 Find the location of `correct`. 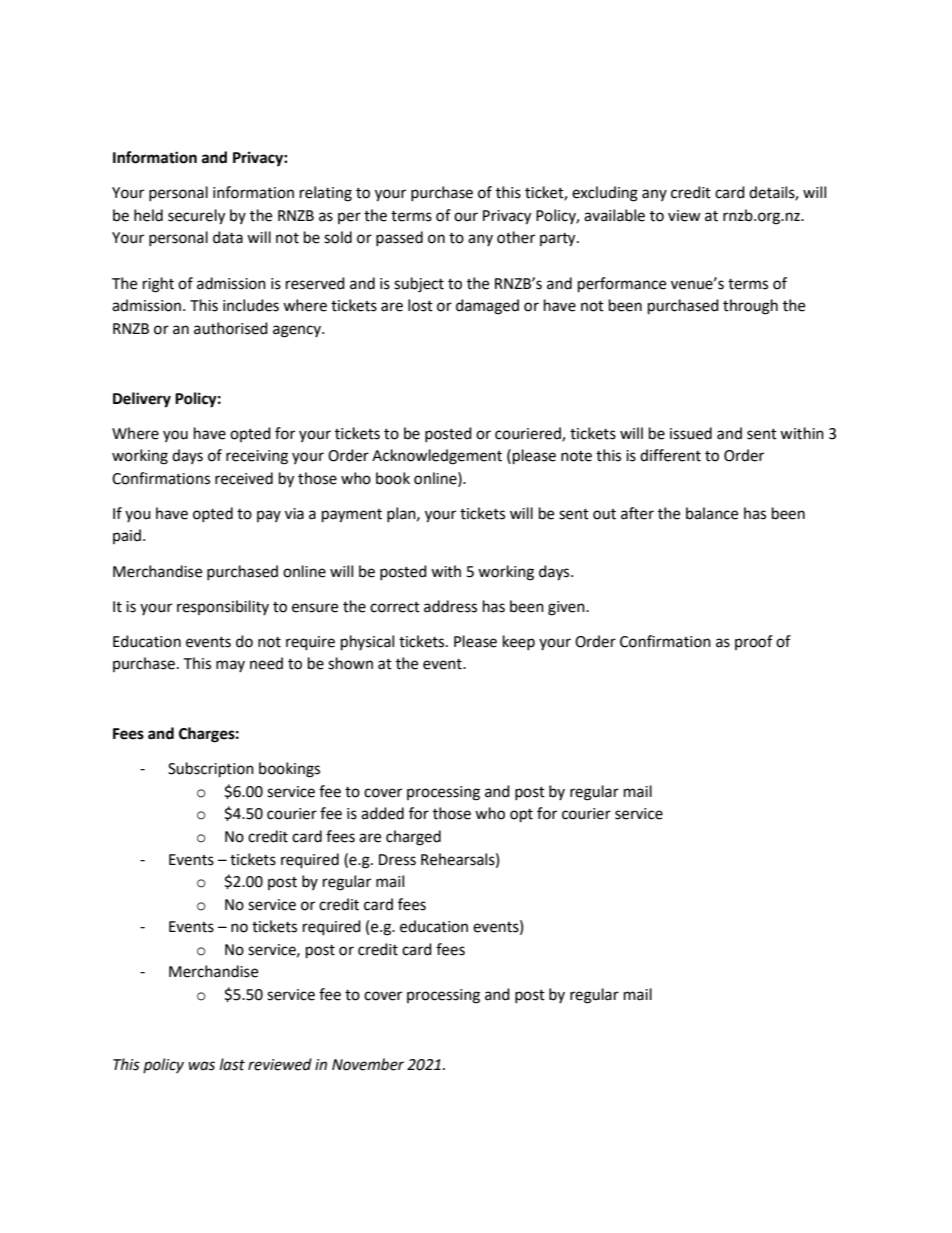

correct is located at coordinates (395, 607).
